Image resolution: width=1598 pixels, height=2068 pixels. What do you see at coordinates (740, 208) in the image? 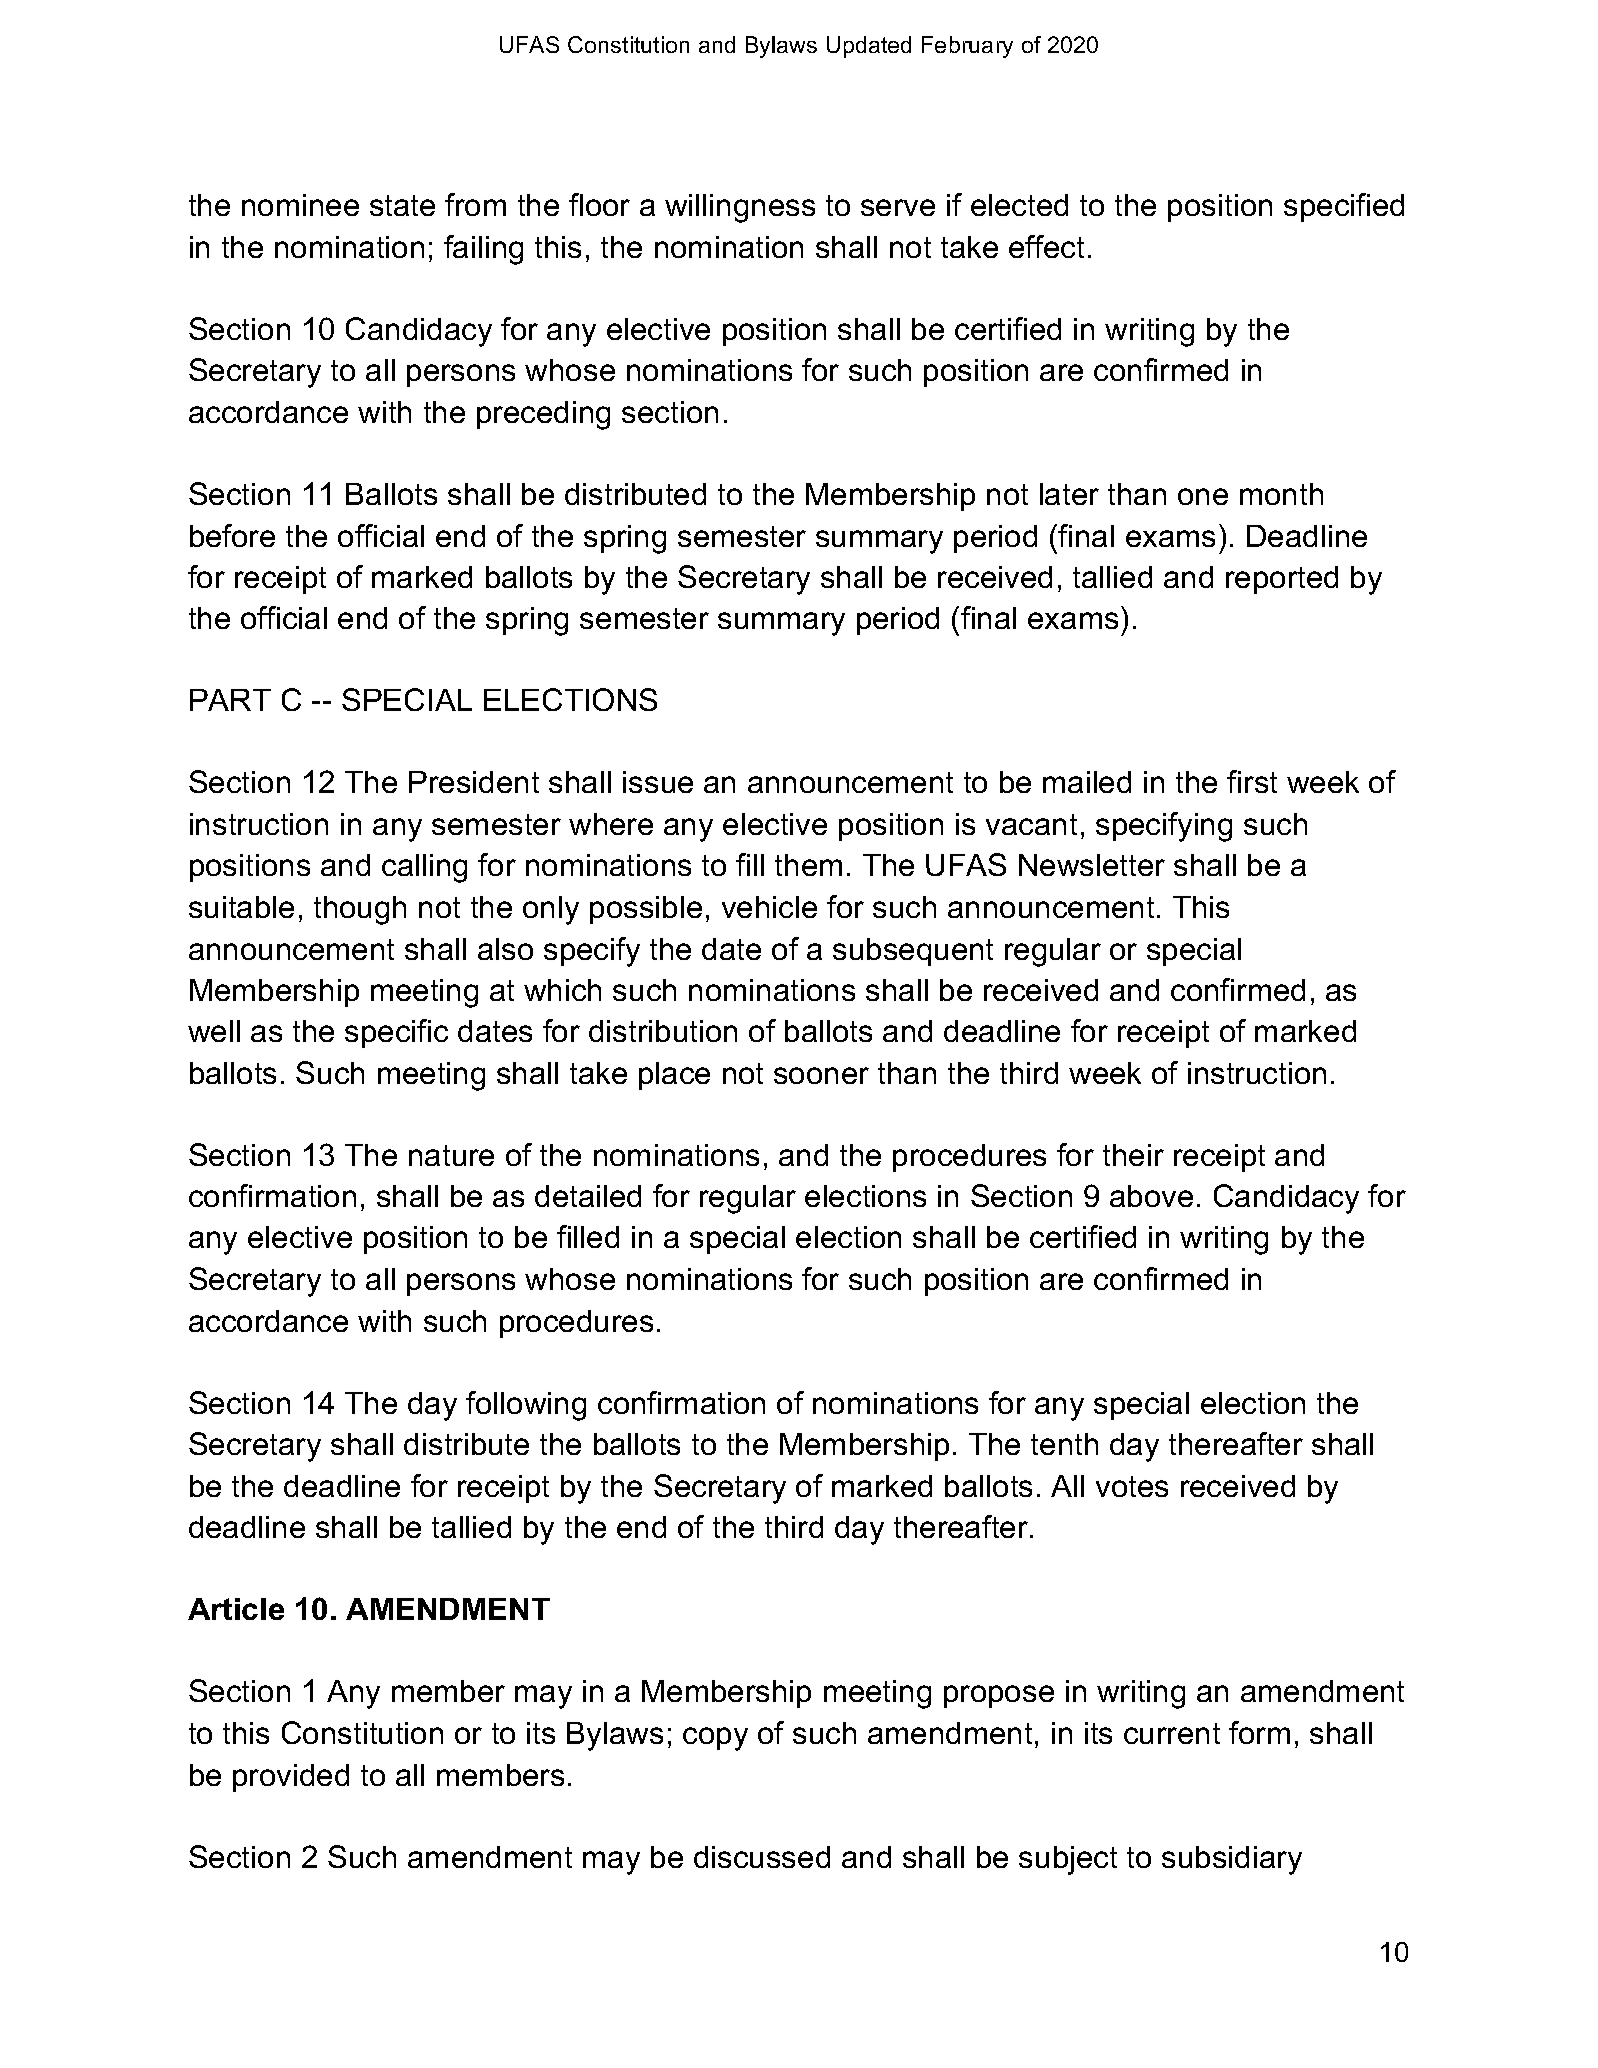
I see `willingness` at bounding box center [740, 208].
